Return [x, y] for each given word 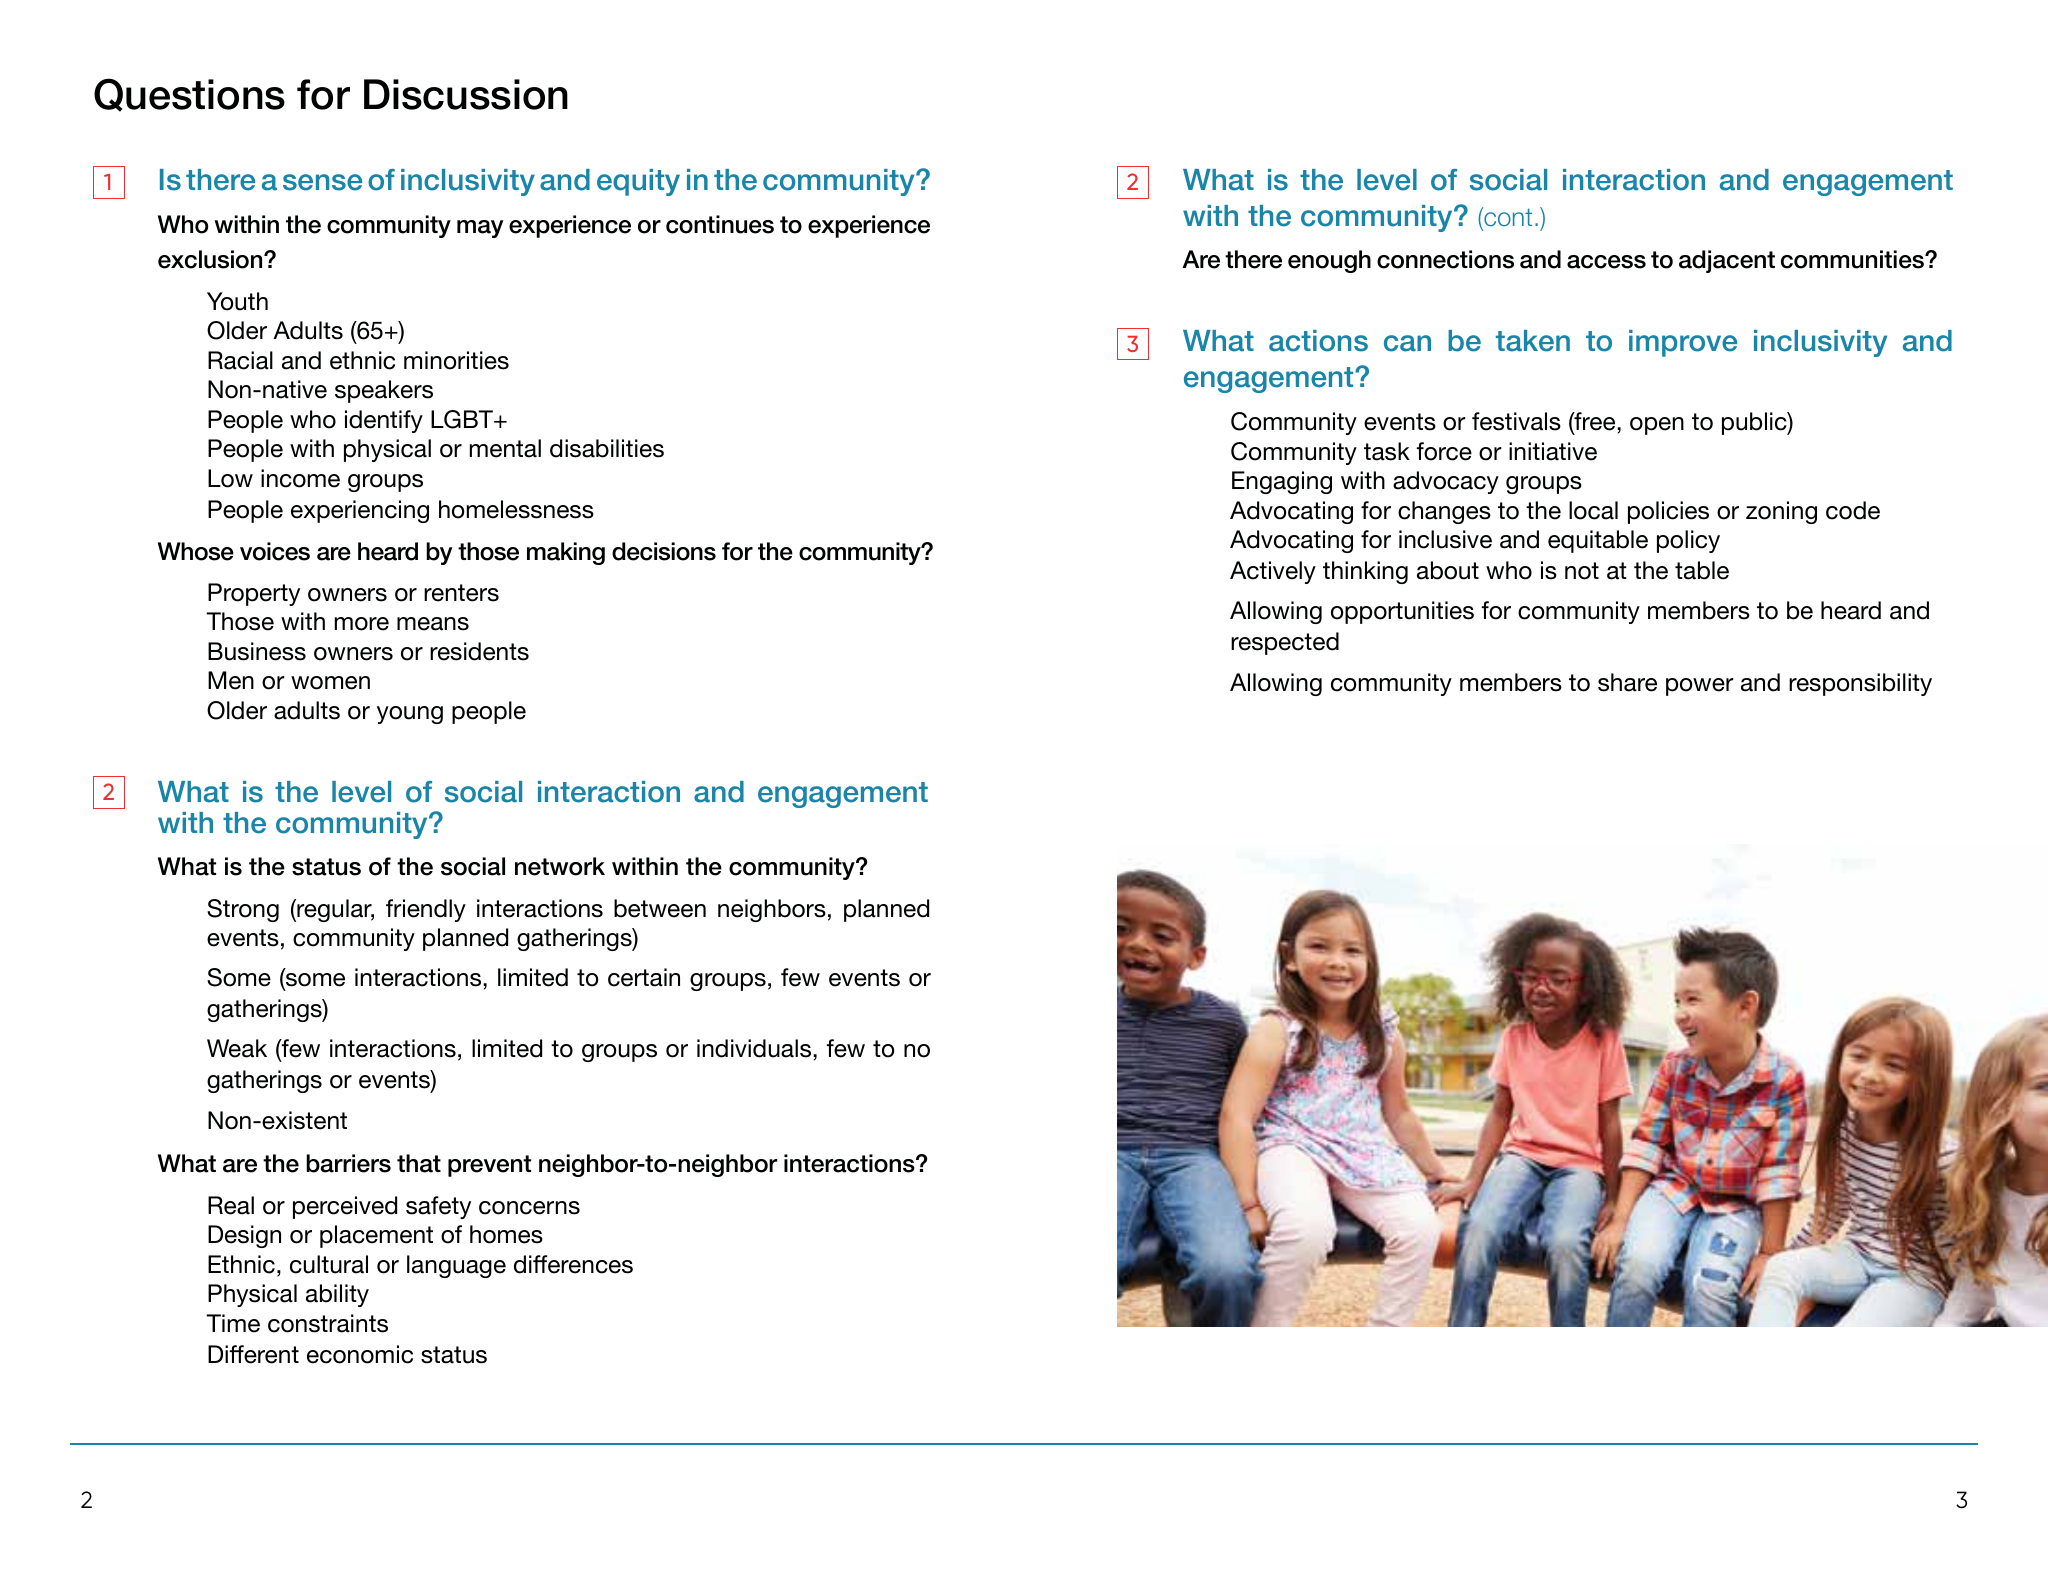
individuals [755, 1048]
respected [1285, 643]
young [410, 715]
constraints [328, 1323]
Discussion [466, 94]
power [1699, 687]
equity [638, 182]
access [1606, 262]
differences [573, 1264]
